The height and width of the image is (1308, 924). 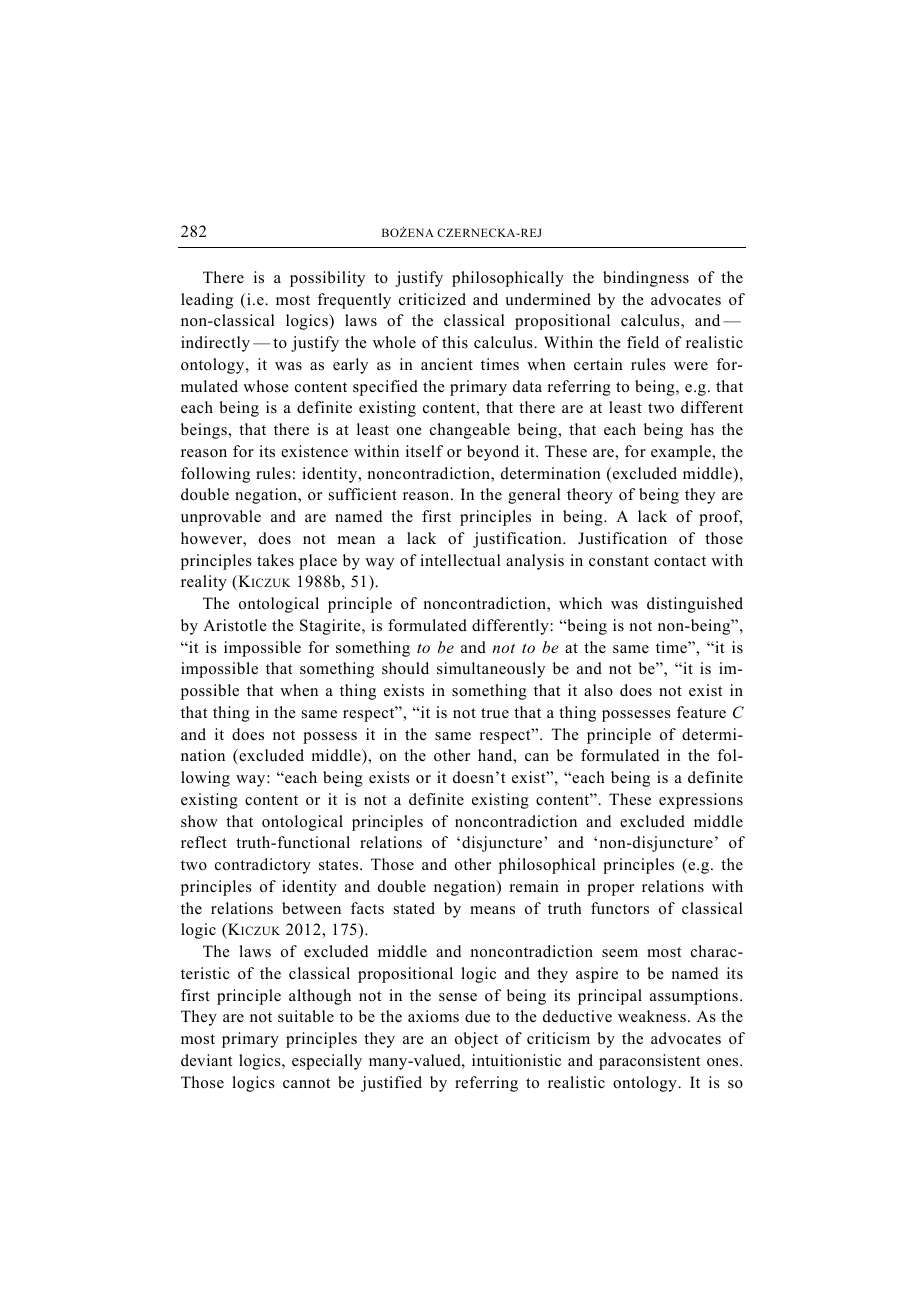 I want to click on Aristotle, so click(x=235, y=625).
